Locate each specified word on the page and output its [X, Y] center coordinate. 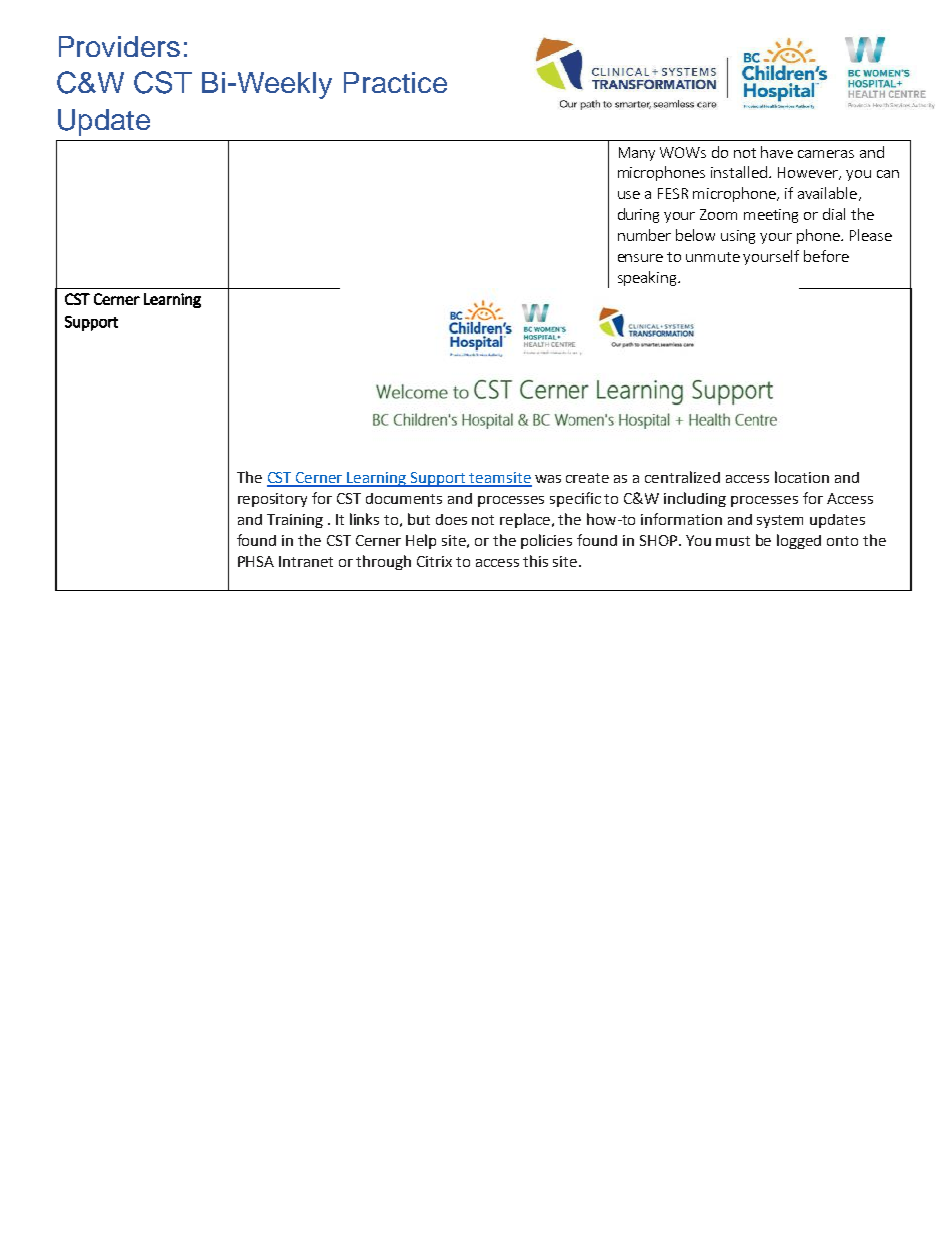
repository [272, 500]
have [777, 152]
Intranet [306, 561]
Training [295, 521]
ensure [640, 258]
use [629, 195]
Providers [119, 46]
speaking [648, 278]
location [802, 477]
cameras [826, 154]
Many [637, 154]
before [826, 256]
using [738, 237]
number [644, 235]
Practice [395, 82]
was [548, 479]
